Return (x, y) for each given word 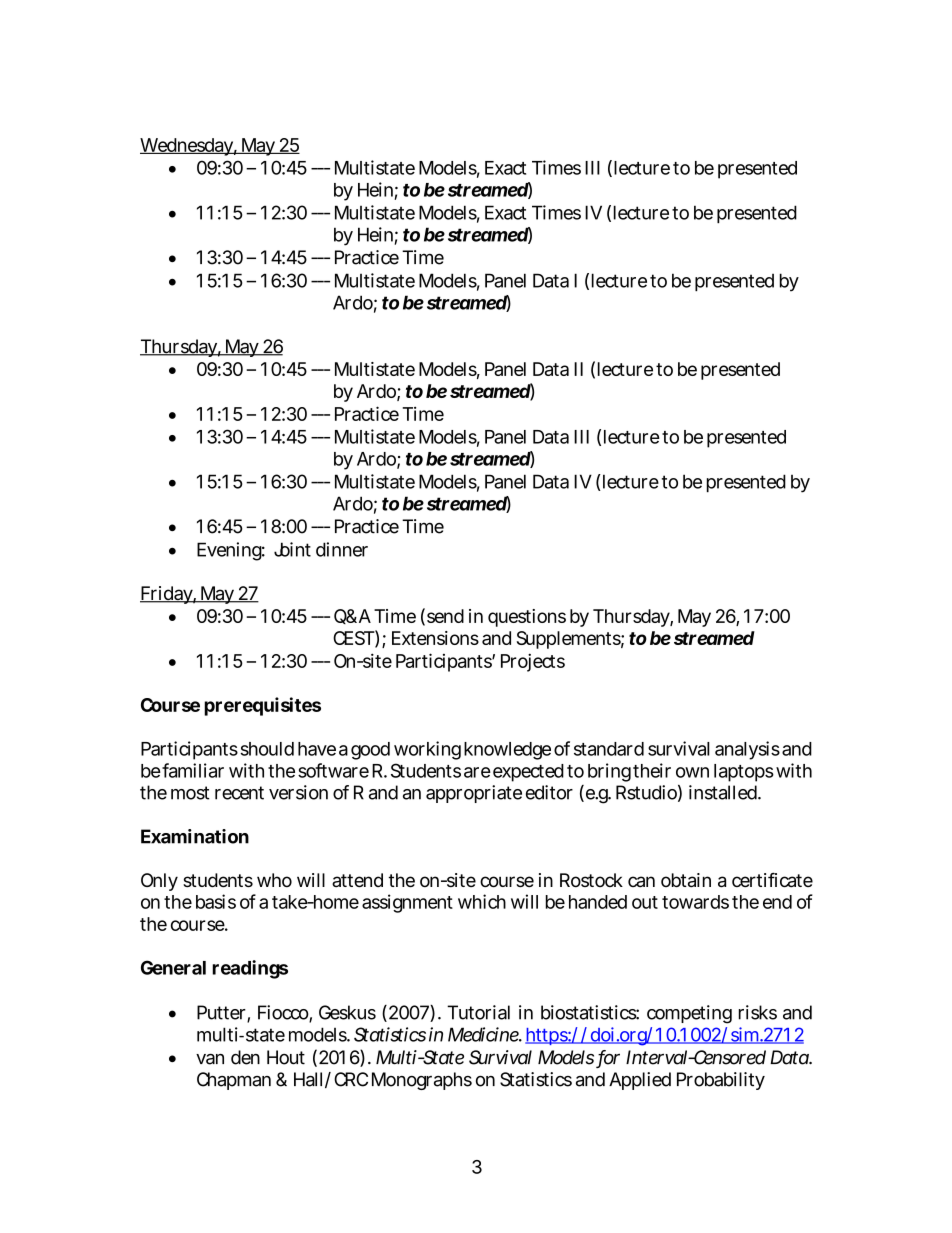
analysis (747, 750)
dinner (342, 549)
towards (695, 902)
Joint (292, 549)
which (482, 901)
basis (216, 901)
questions (527, 618)
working (427, 750)
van (210, 1059)
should (267, 749)
